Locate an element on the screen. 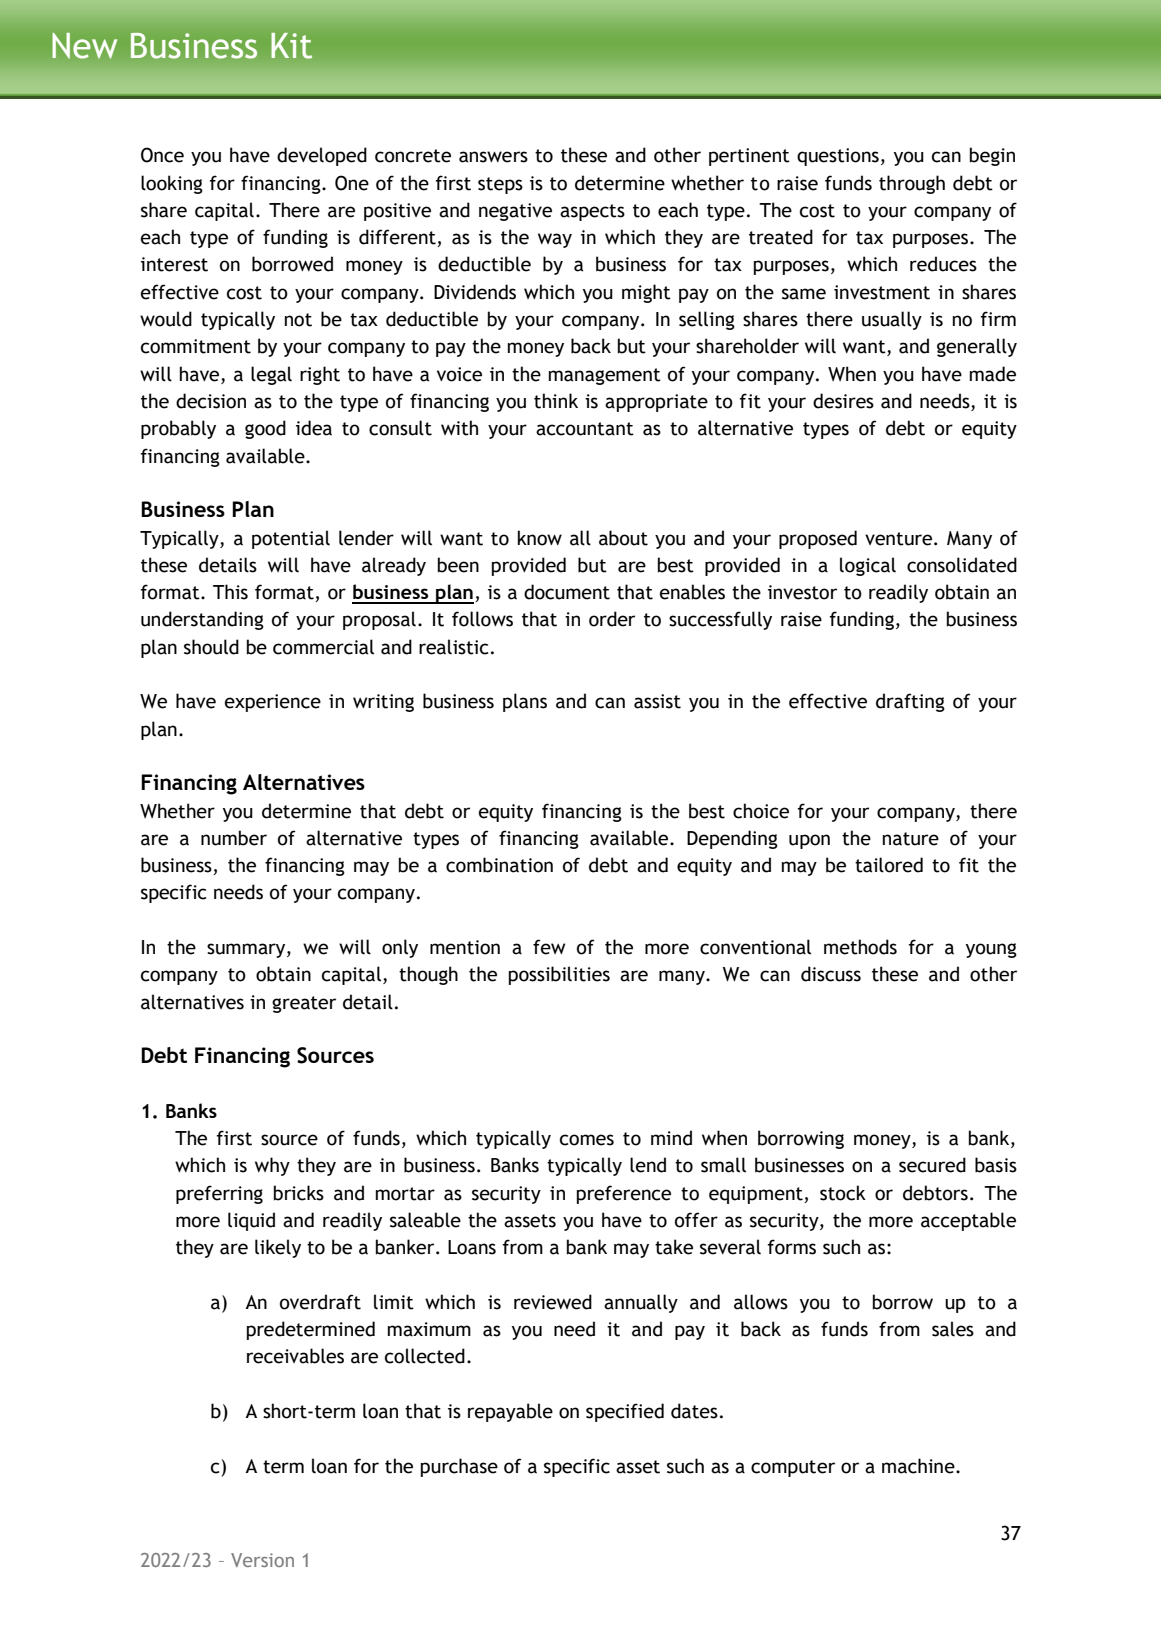 The image size is (1161, 1641). Once is located at coordinates (162, 155).
